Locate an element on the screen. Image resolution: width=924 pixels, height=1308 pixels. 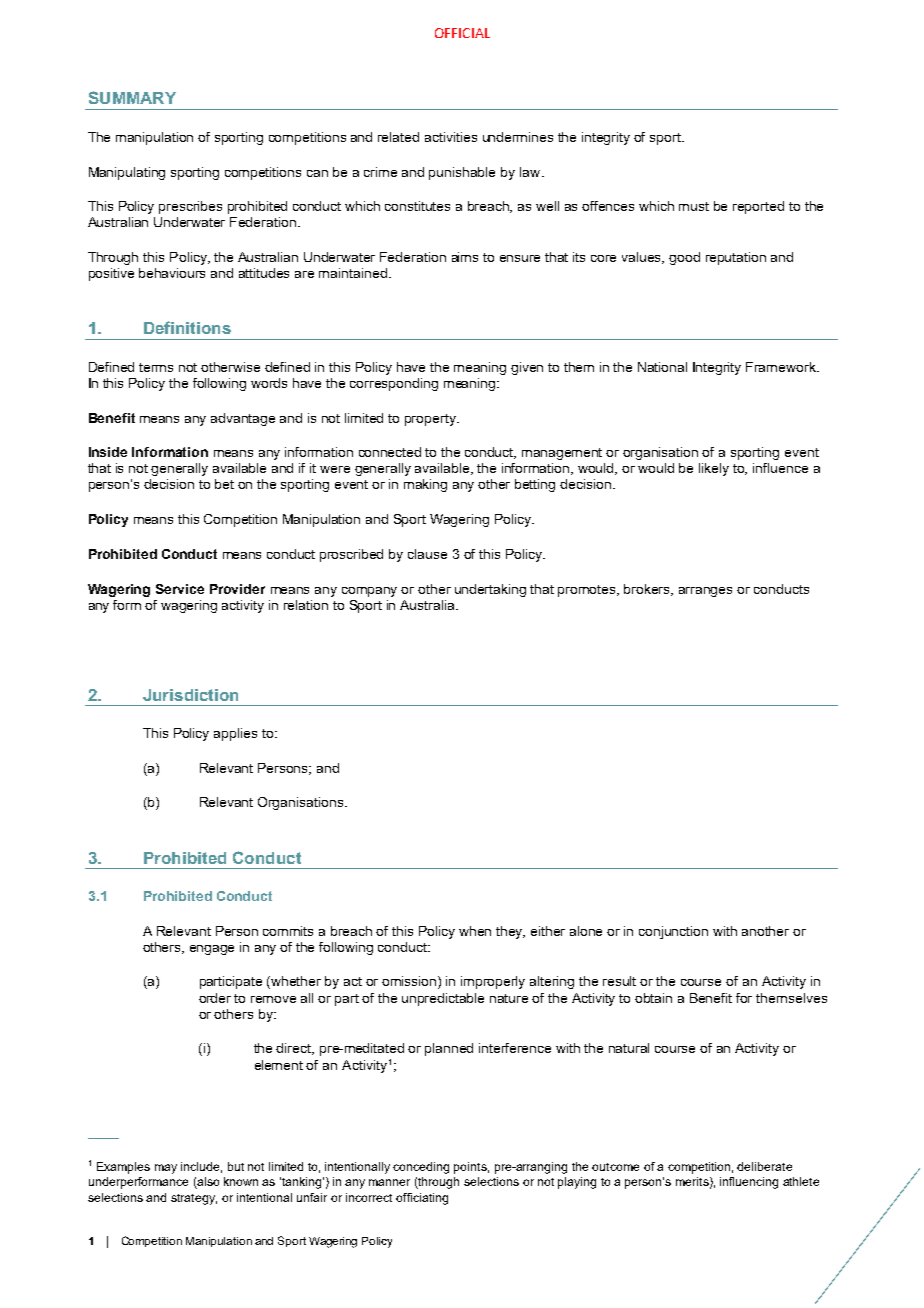
National is located at coordinates (662, 367).
